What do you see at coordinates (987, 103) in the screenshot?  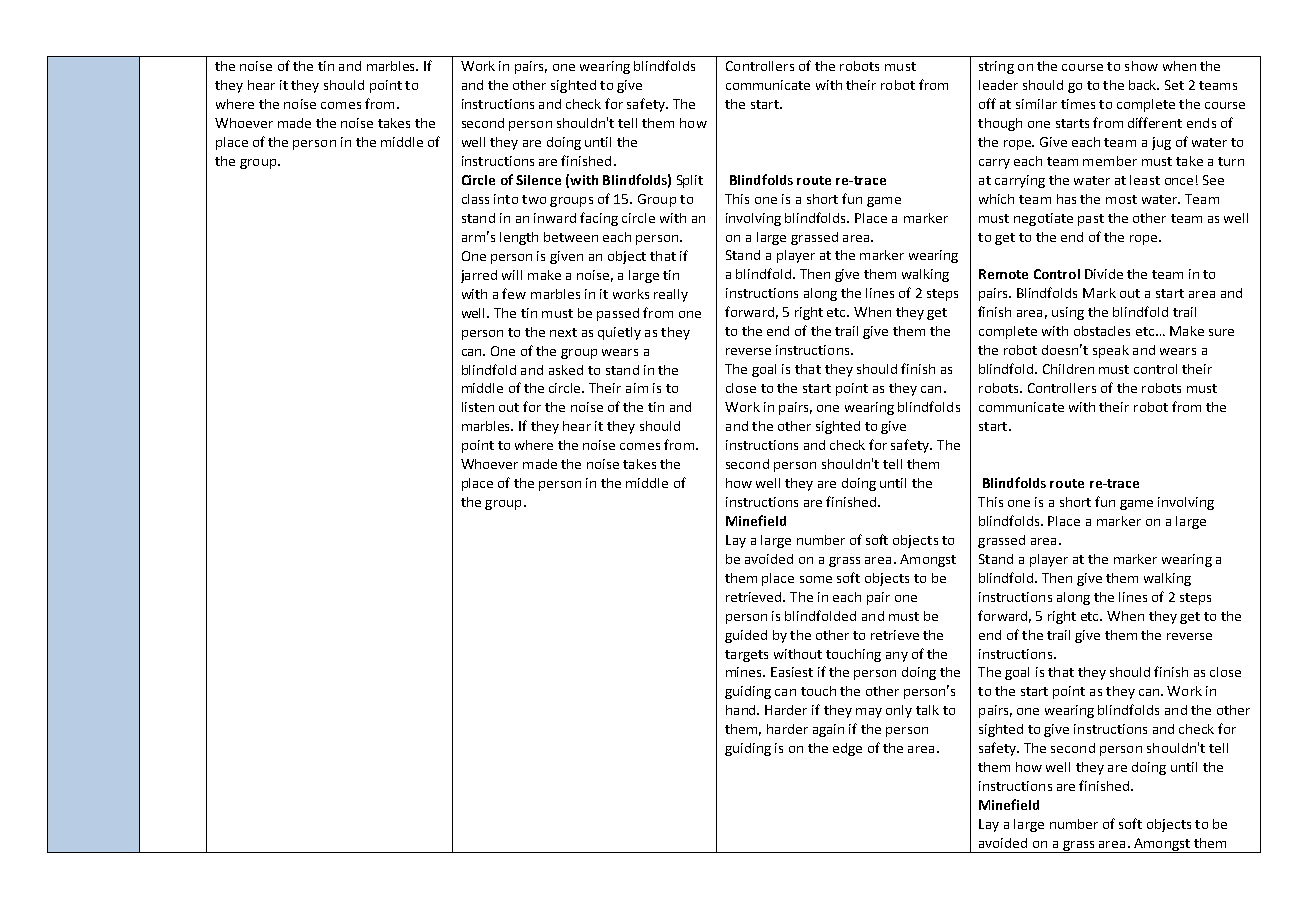 I see `off` at bounding box center [987, 103].
